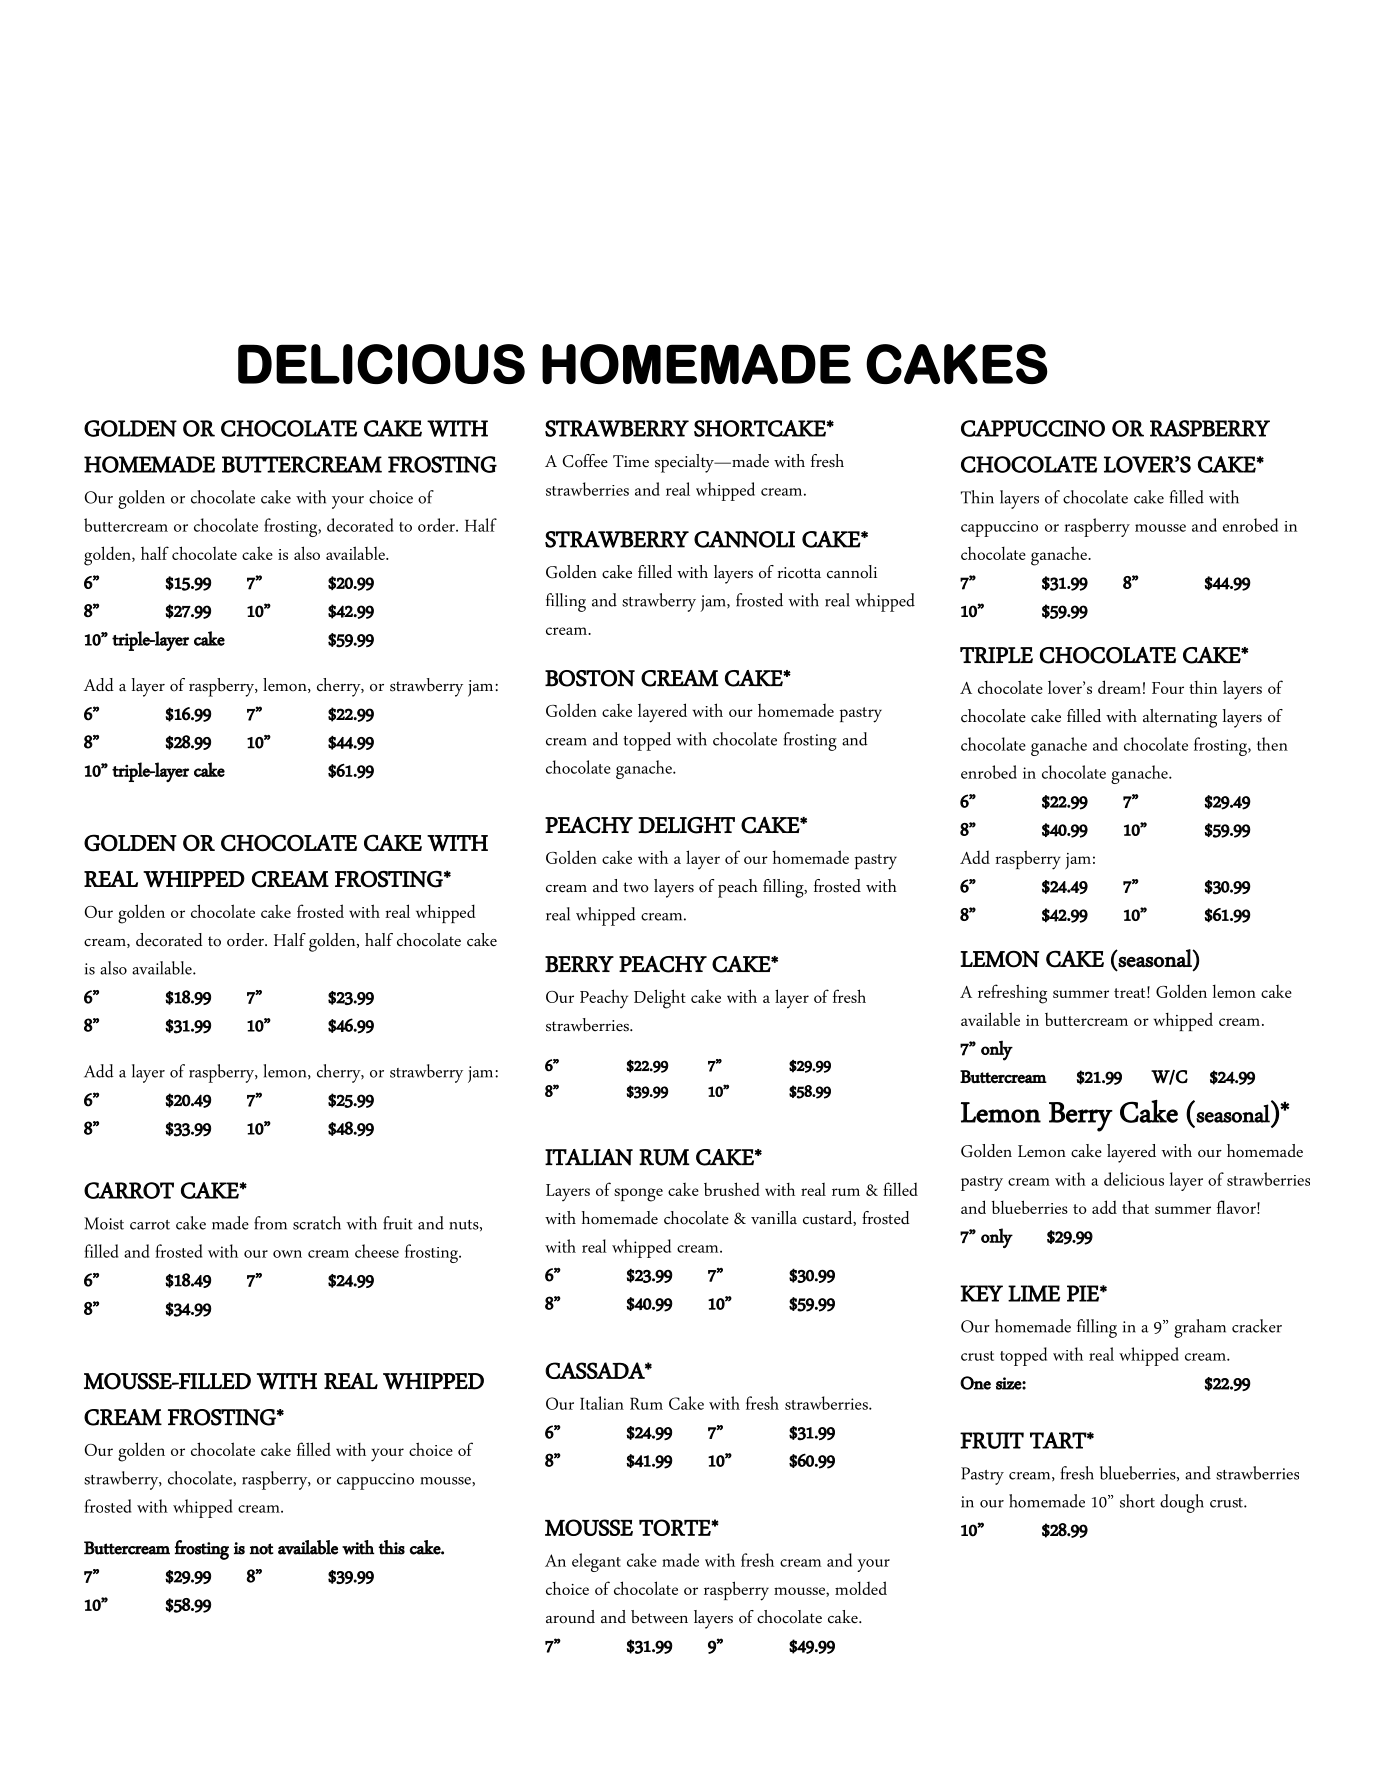 The image size is (1383, 1789). Describe the element at coordinates (732, 1189) in the image. I see `brushed` at that location.
